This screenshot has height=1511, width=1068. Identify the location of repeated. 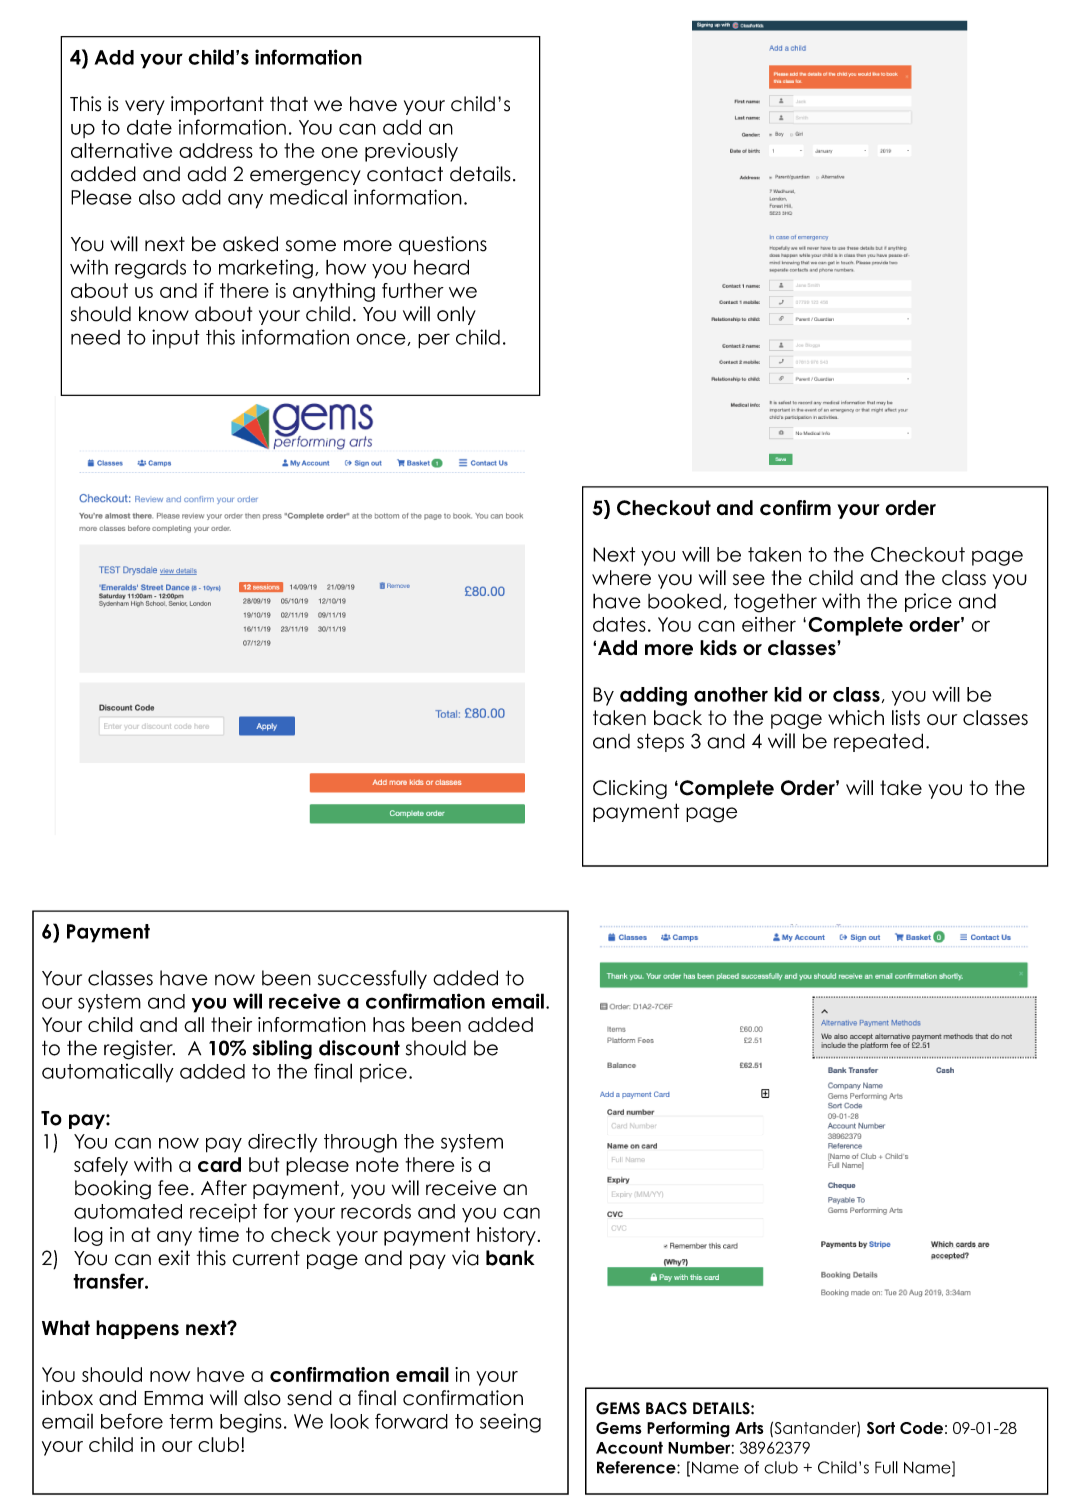
(878, 742).
